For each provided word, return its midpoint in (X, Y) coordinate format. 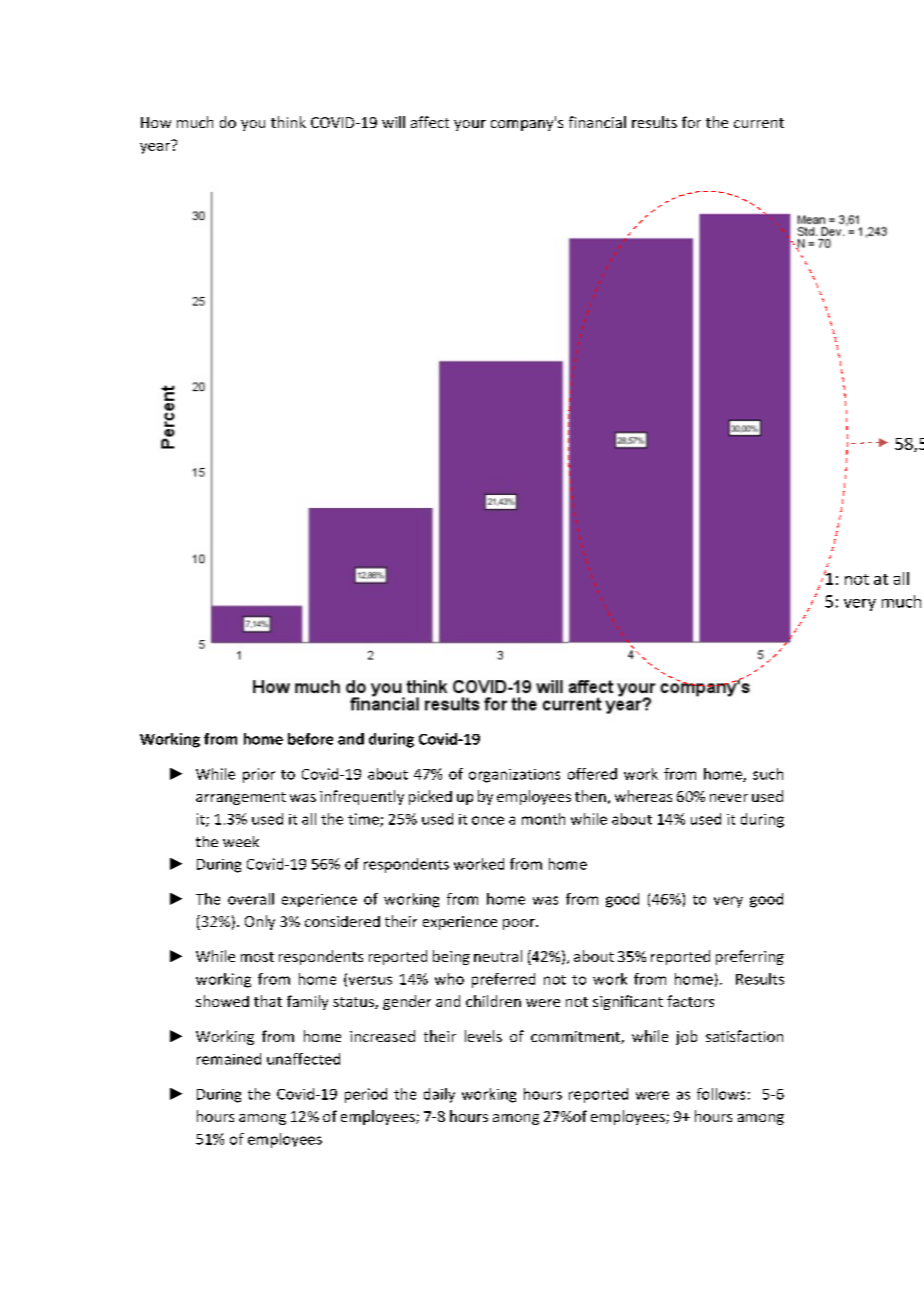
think (288, 122)
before (310, 739)
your (470, 125)
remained (229, 1059)
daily (439, 1095)
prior (259, 775)
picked (430, 797)
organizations (514, 776)
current (759, 123)
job (686, 1037)
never (729, 798)
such (768, 774)
